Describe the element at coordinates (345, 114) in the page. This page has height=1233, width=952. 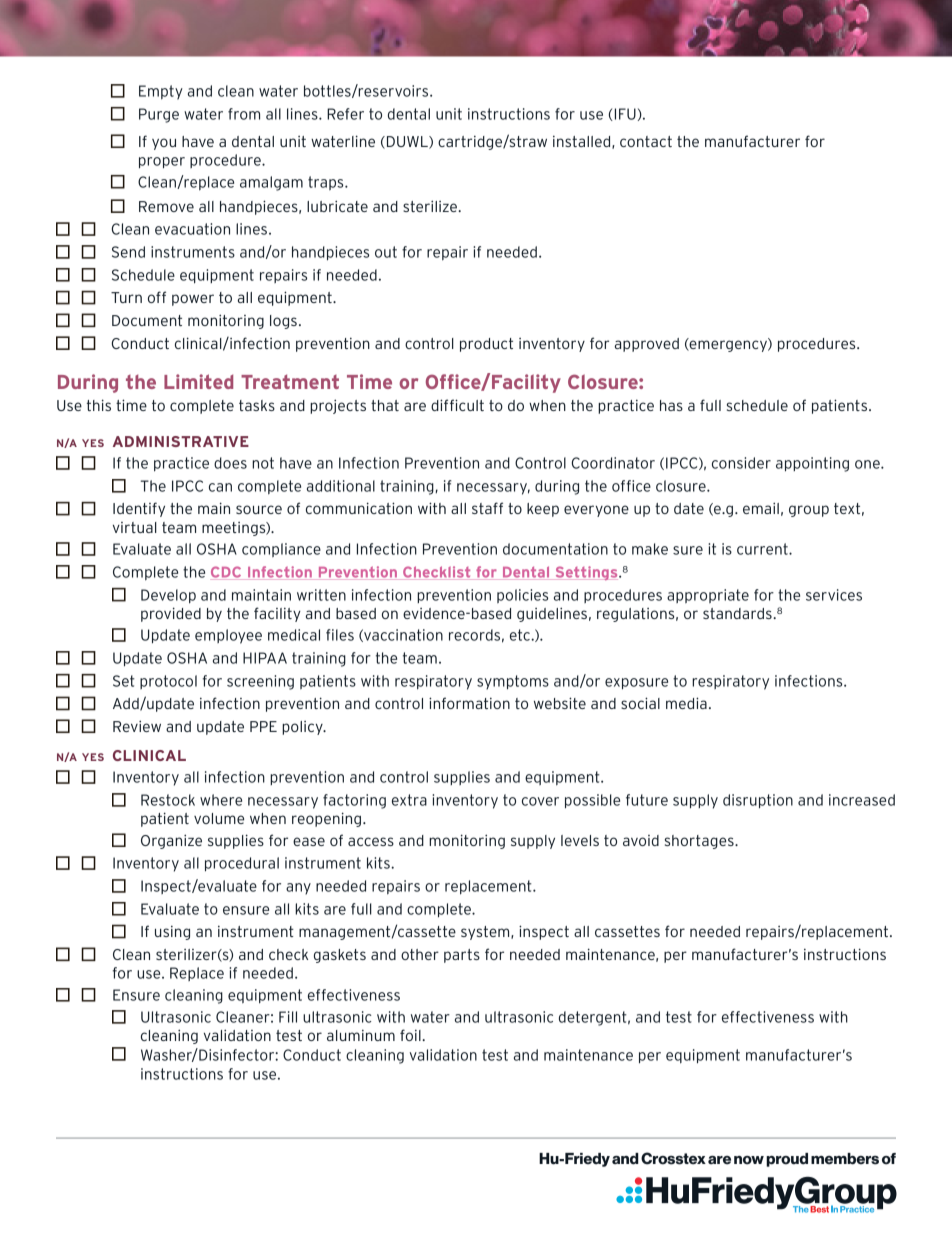
I see `Refer` at that location.
